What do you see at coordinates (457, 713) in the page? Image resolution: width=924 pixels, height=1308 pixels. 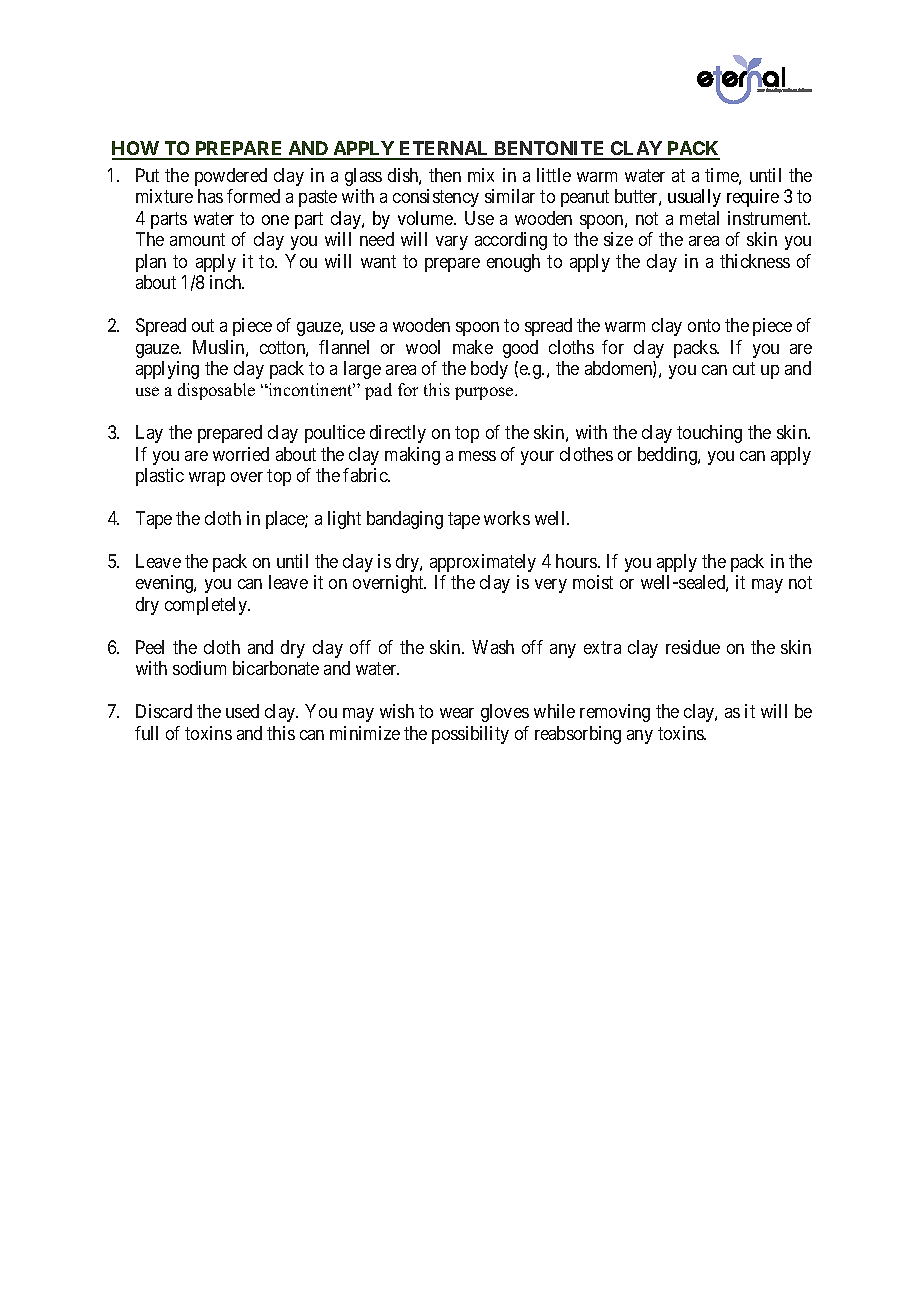 I see `wear` at bounding box center [457, 713].
